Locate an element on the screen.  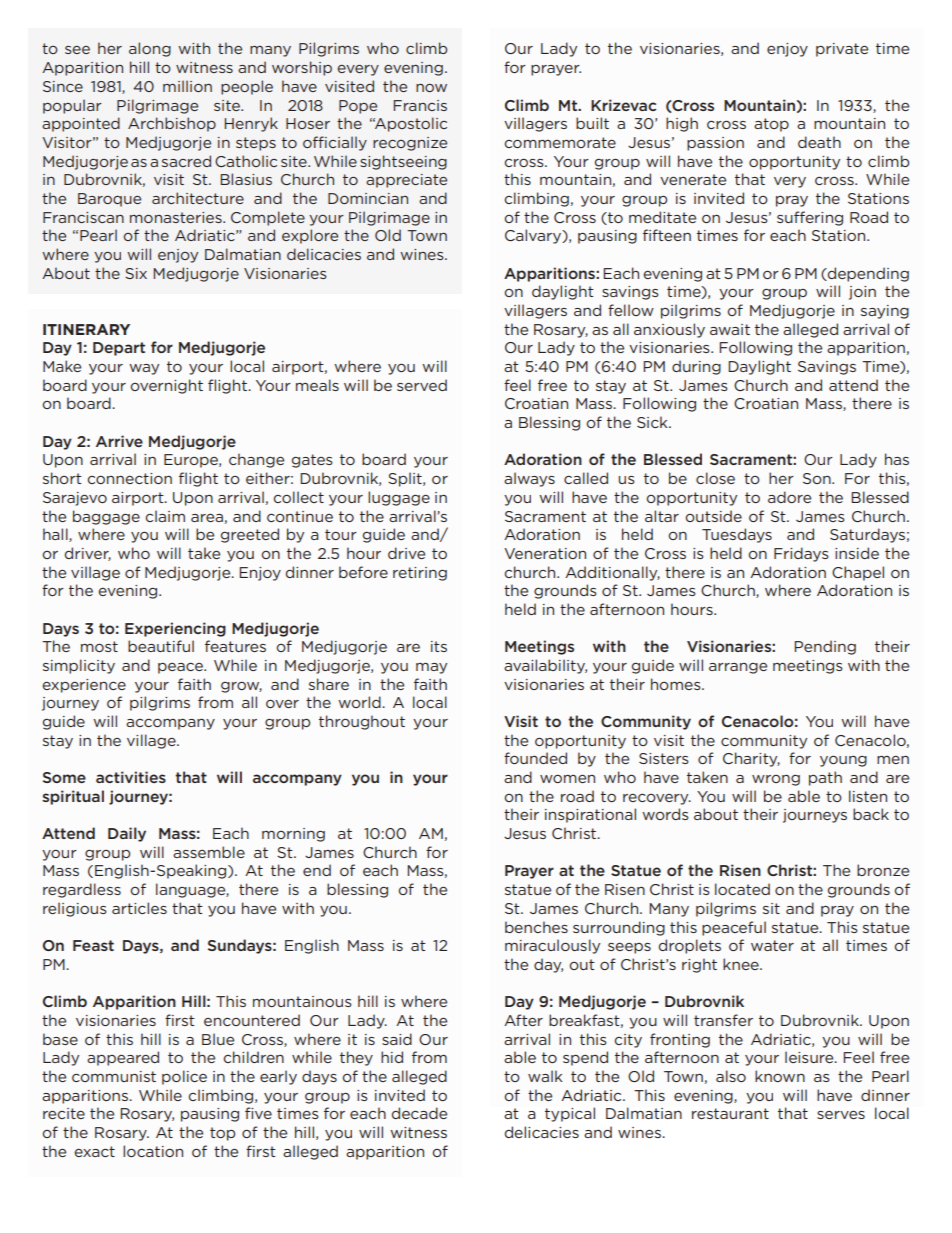
location is located at coordinates (153, 1151).
